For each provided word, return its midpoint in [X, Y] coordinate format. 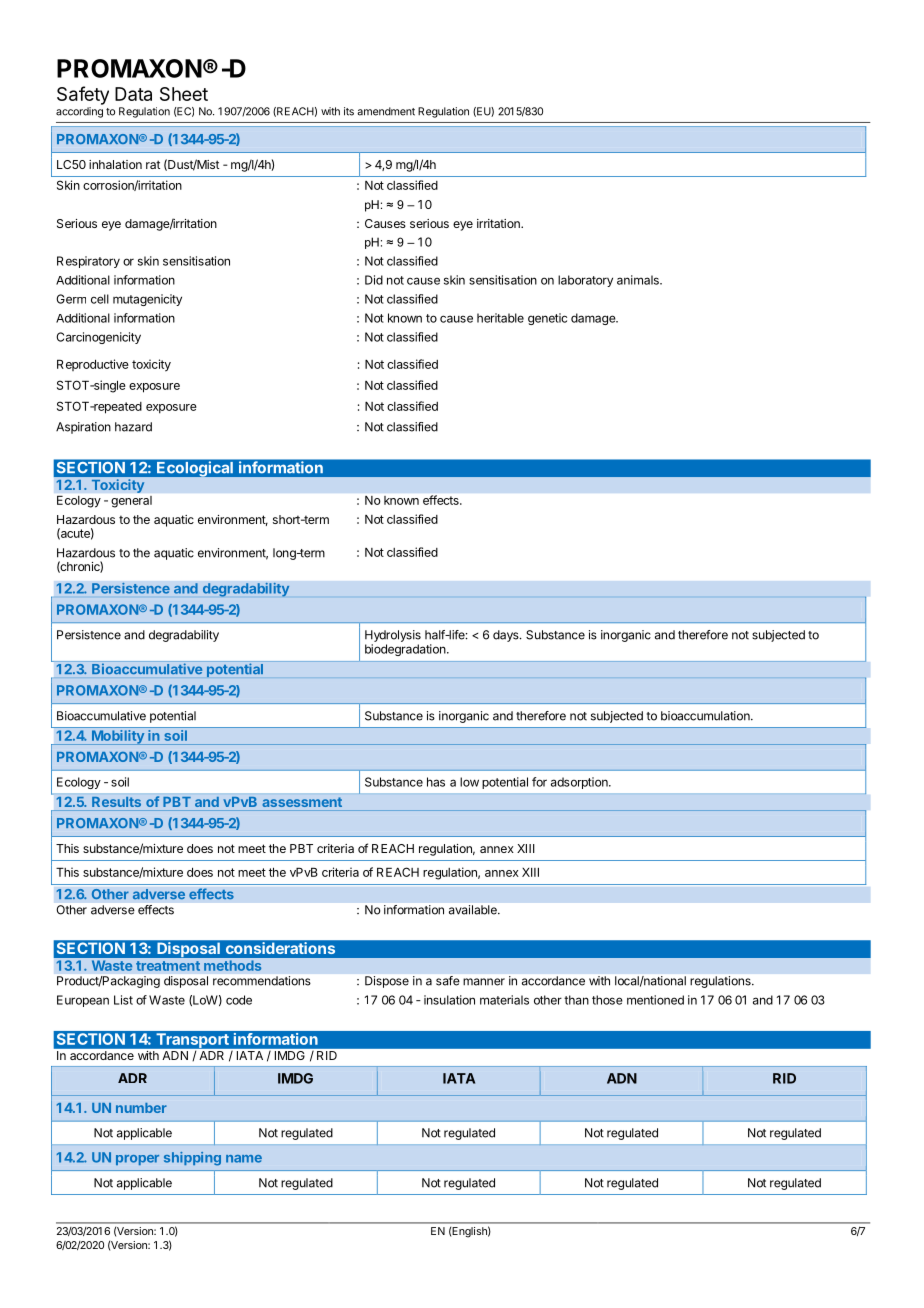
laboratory [585, 281]
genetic [547, 319]
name [244, 1159]
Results [116, 802]
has [436, 782]
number [141, 1108]
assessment [302, 802]
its [349, 111]
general [131, 502]
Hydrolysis [393, 636]
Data [133, 94]
